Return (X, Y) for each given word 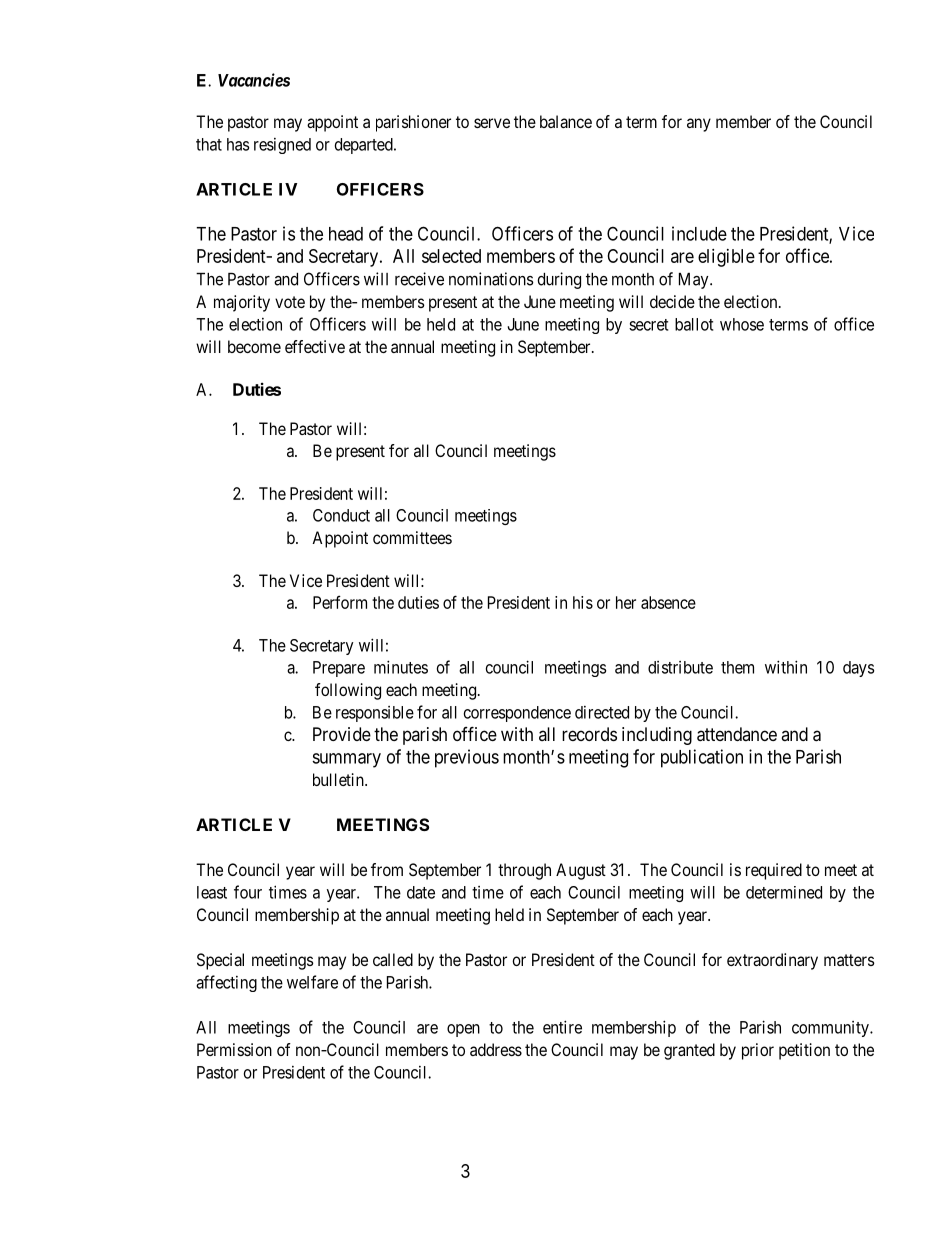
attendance (737, 734)
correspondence (517, 714)
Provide (342, 734)
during (559, 280)
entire (562, 1027)
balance (566, 121)
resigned (282, 146)
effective (315, 346)
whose (742, 324)
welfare (312, 982)
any (699, 125)
